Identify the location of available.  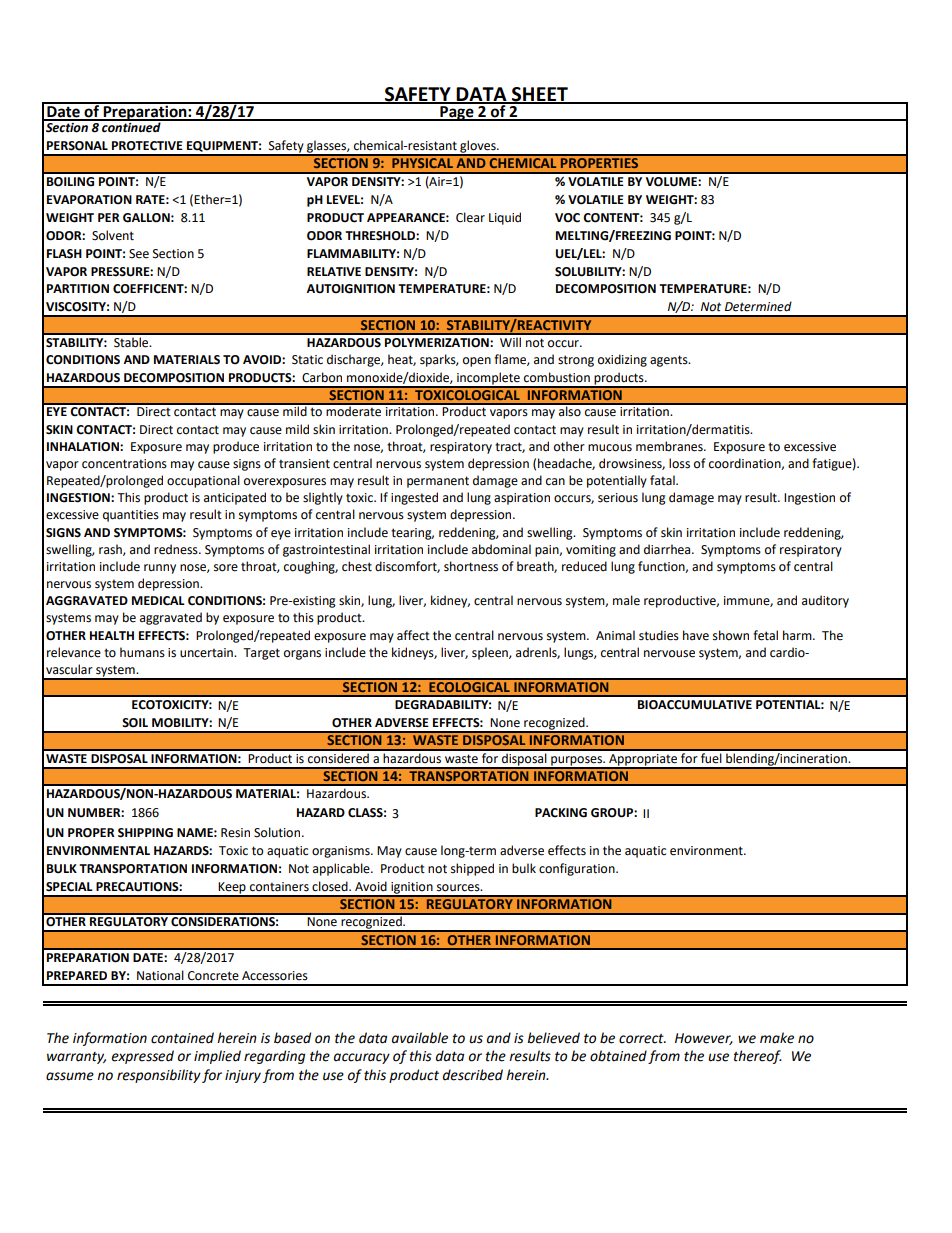
(420, 1038).
